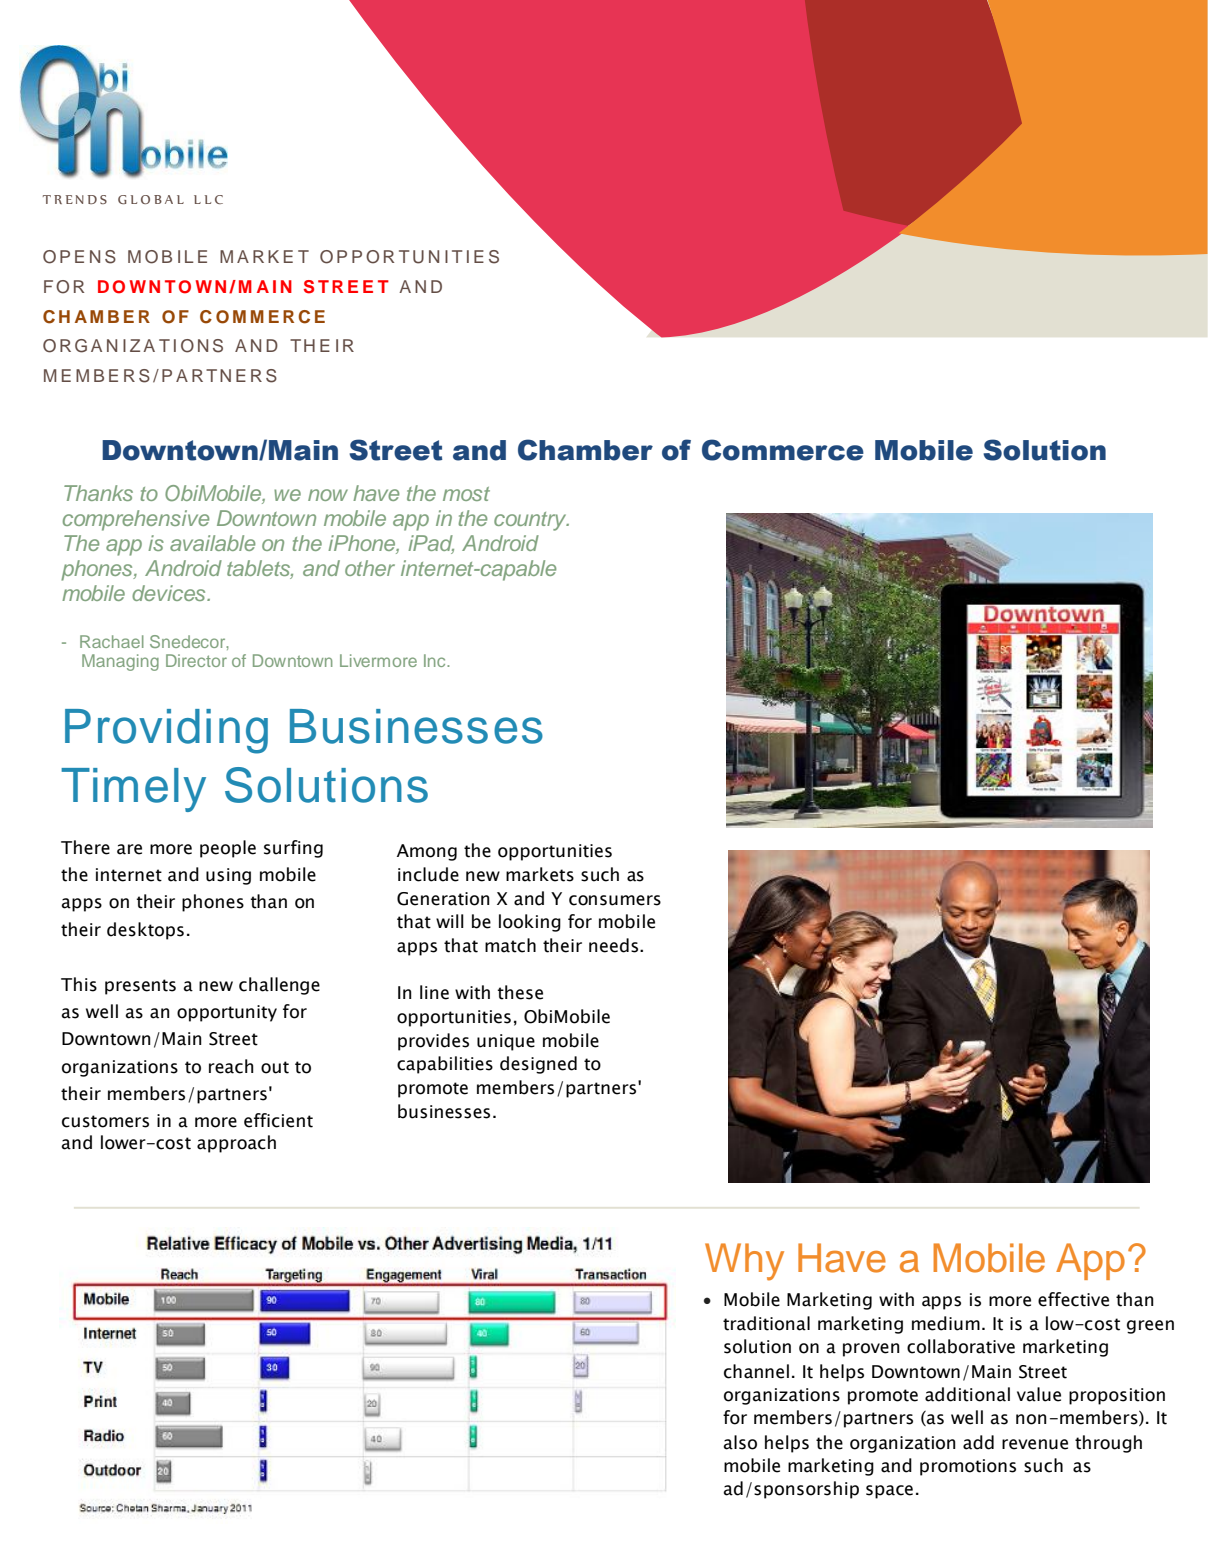 The image size is (1208, 1563). Describe the element at coordinates (615, 900) in the screenshot. I see `consumers` at that location.
